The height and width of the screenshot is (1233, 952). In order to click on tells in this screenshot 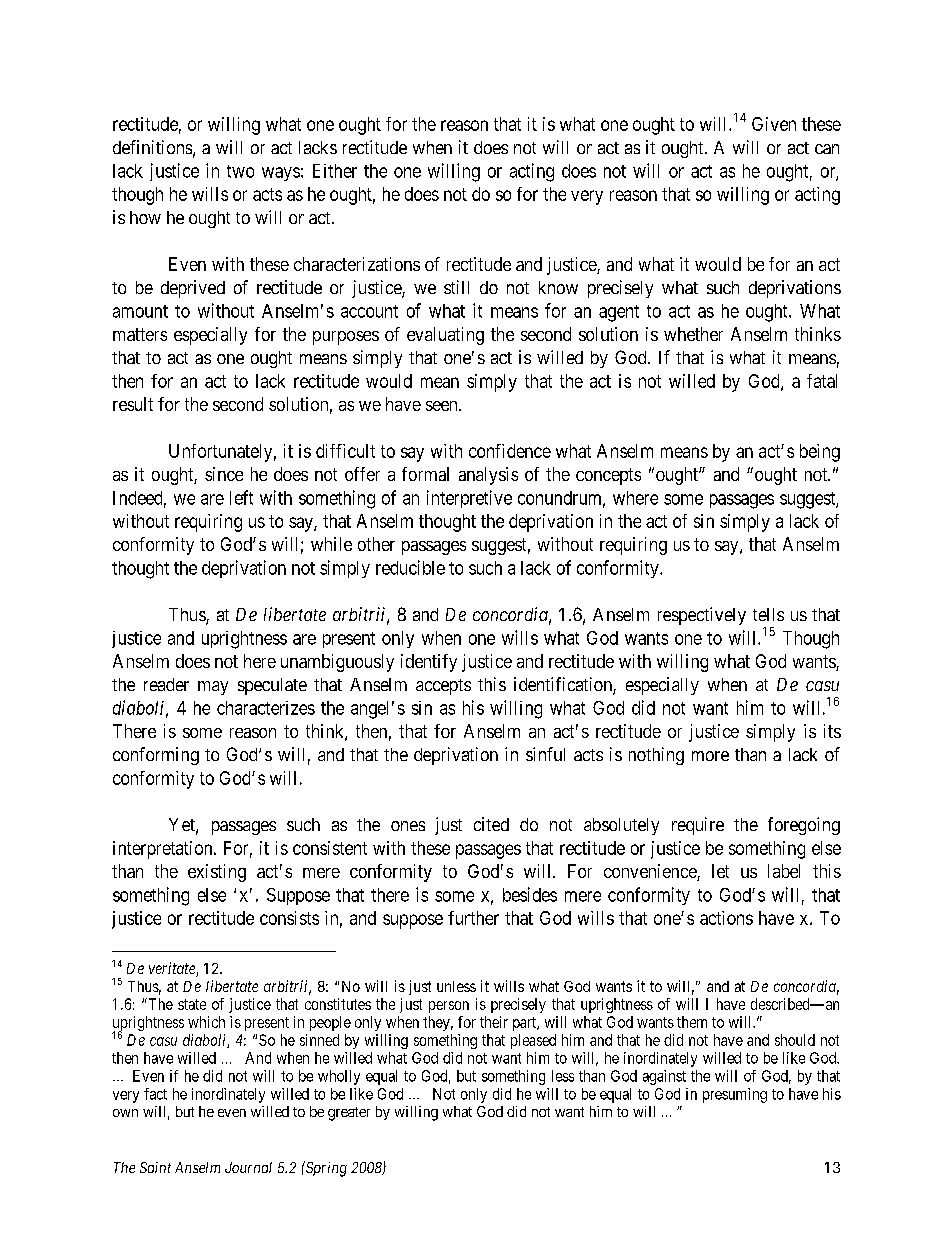, I will do `click(768, 614)`.
